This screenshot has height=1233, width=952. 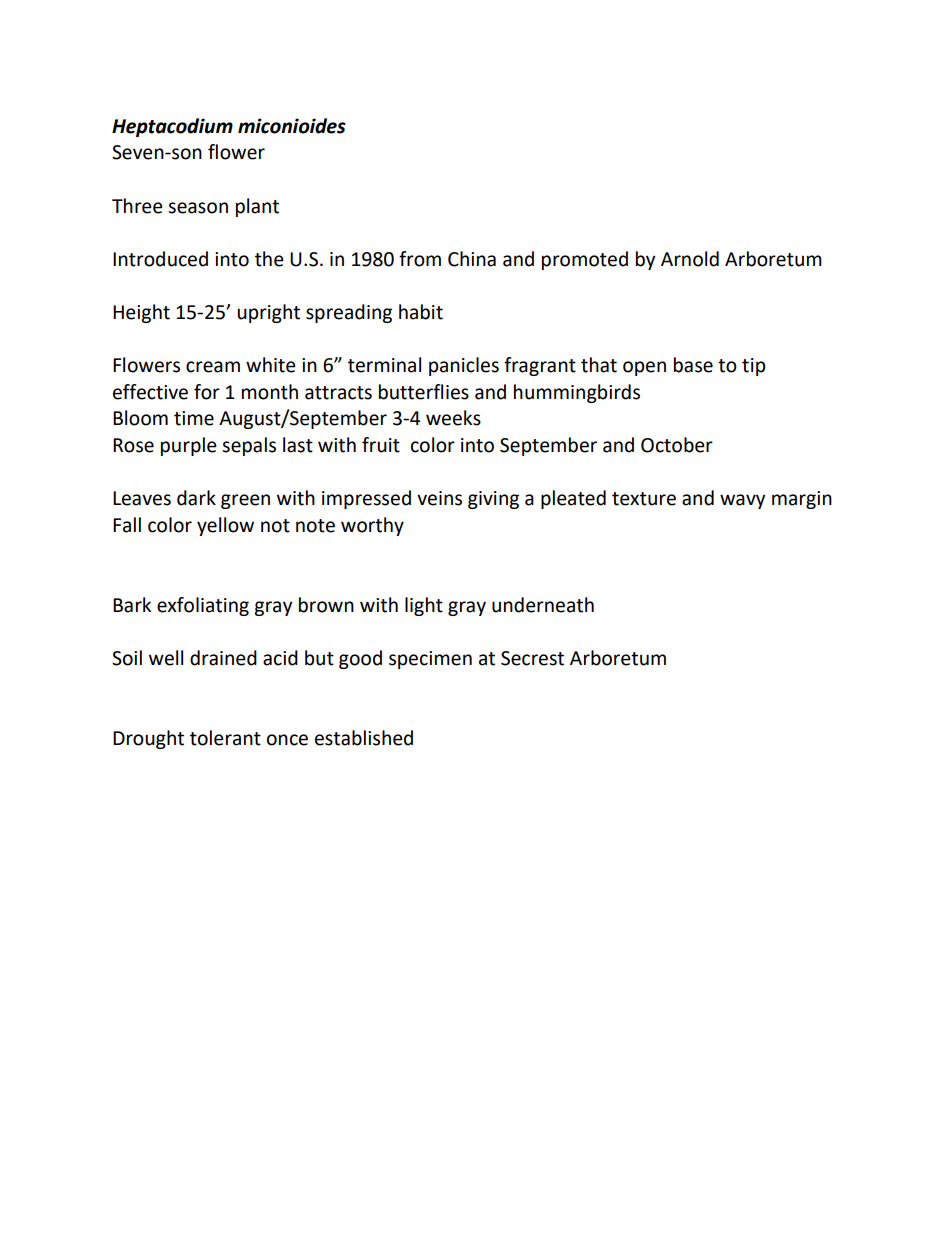 What do you see at coordinates (472, 259) in the screenshot?
I see `China` at bounding box center [472, 259].
